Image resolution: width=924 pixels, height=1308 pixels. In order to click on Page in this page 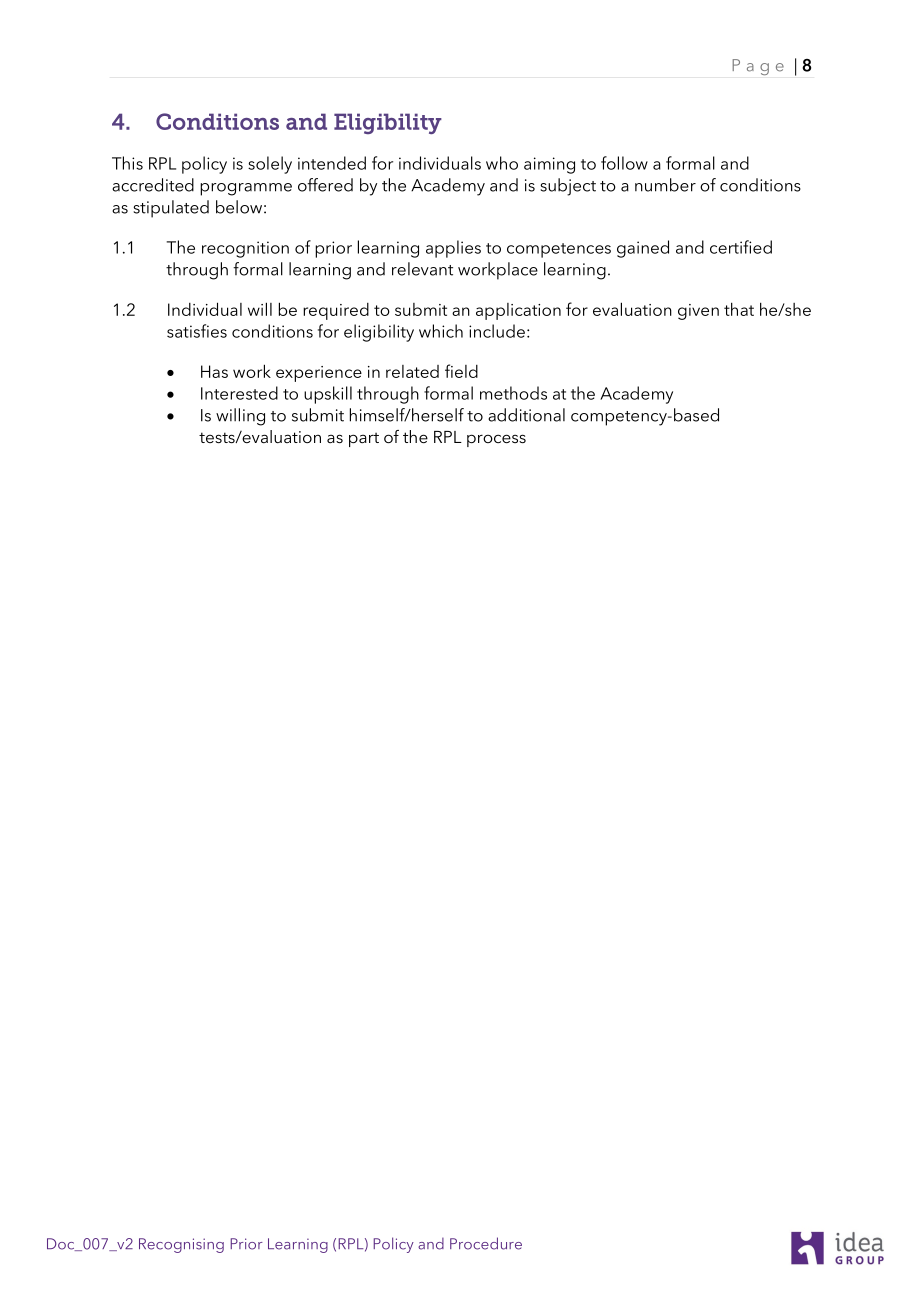, I will do `click(758, 67)`.
